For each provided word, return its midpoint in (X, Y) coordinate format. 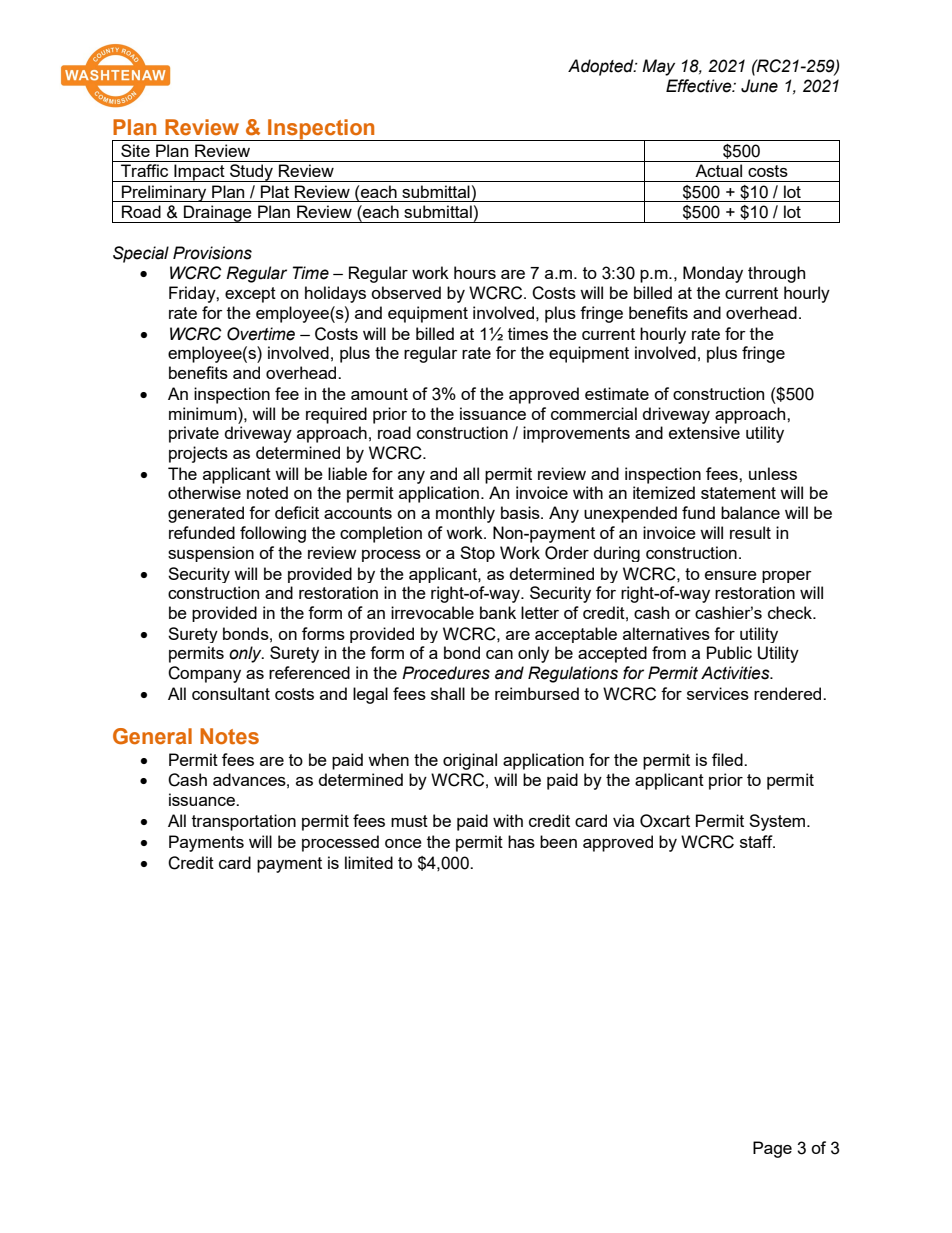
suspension (211, 554)
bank (498, 612)
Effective (700, 86)
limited (369, 862)
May (658, 67)
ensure (731, 575)
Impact (199, 173)
